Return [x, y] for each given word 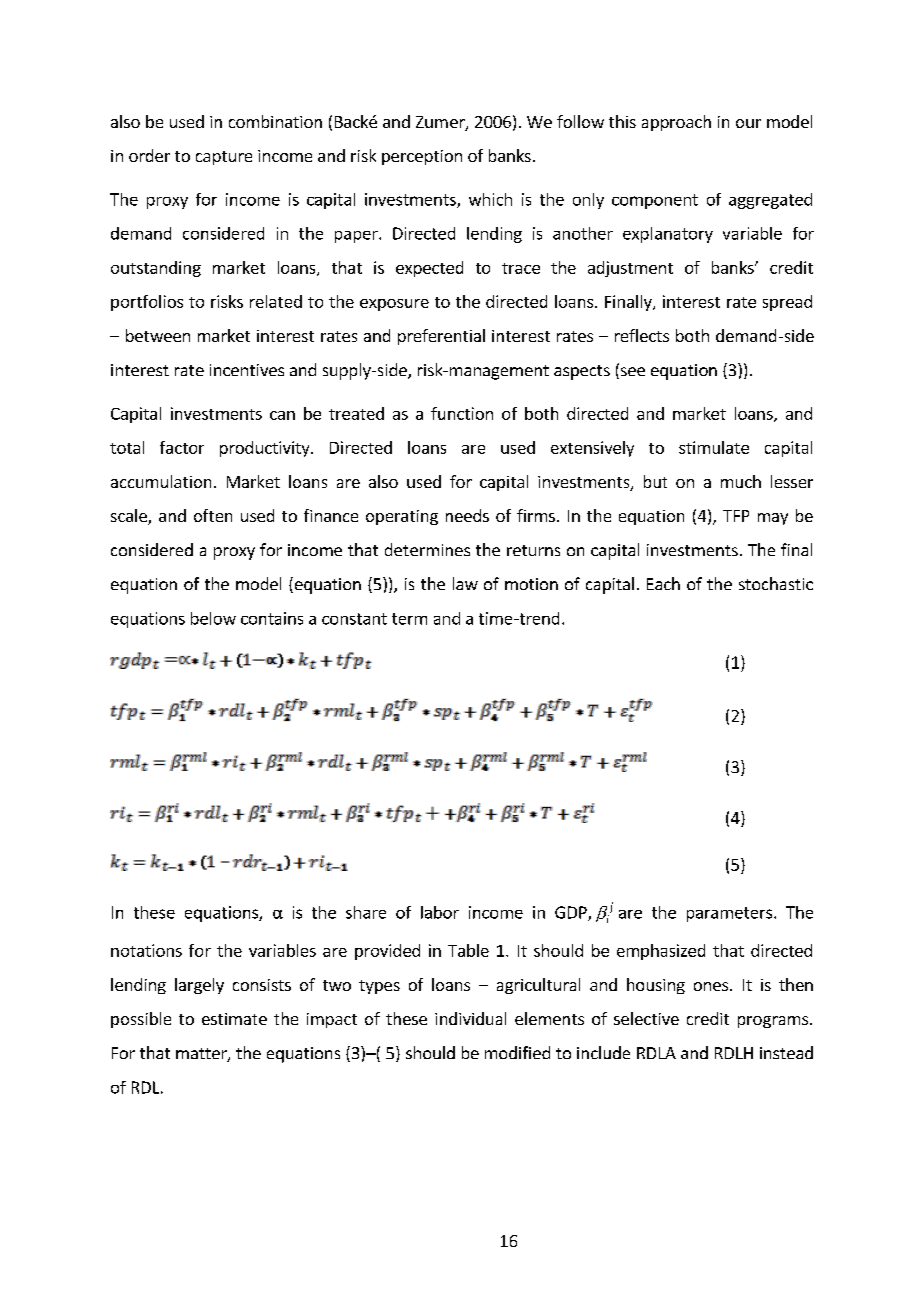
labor [440, 912]
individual [470, 1018]
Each [663, 583]
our [748, 123]
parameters [729, 914]
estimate [234, 1019]
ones [712, 986]
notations [146, 950]
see [631, 373]
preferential [441, 337]
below [213, 618]
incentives [247, 370]
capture [224, 158]
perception [422, 157]
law [465, 583]
